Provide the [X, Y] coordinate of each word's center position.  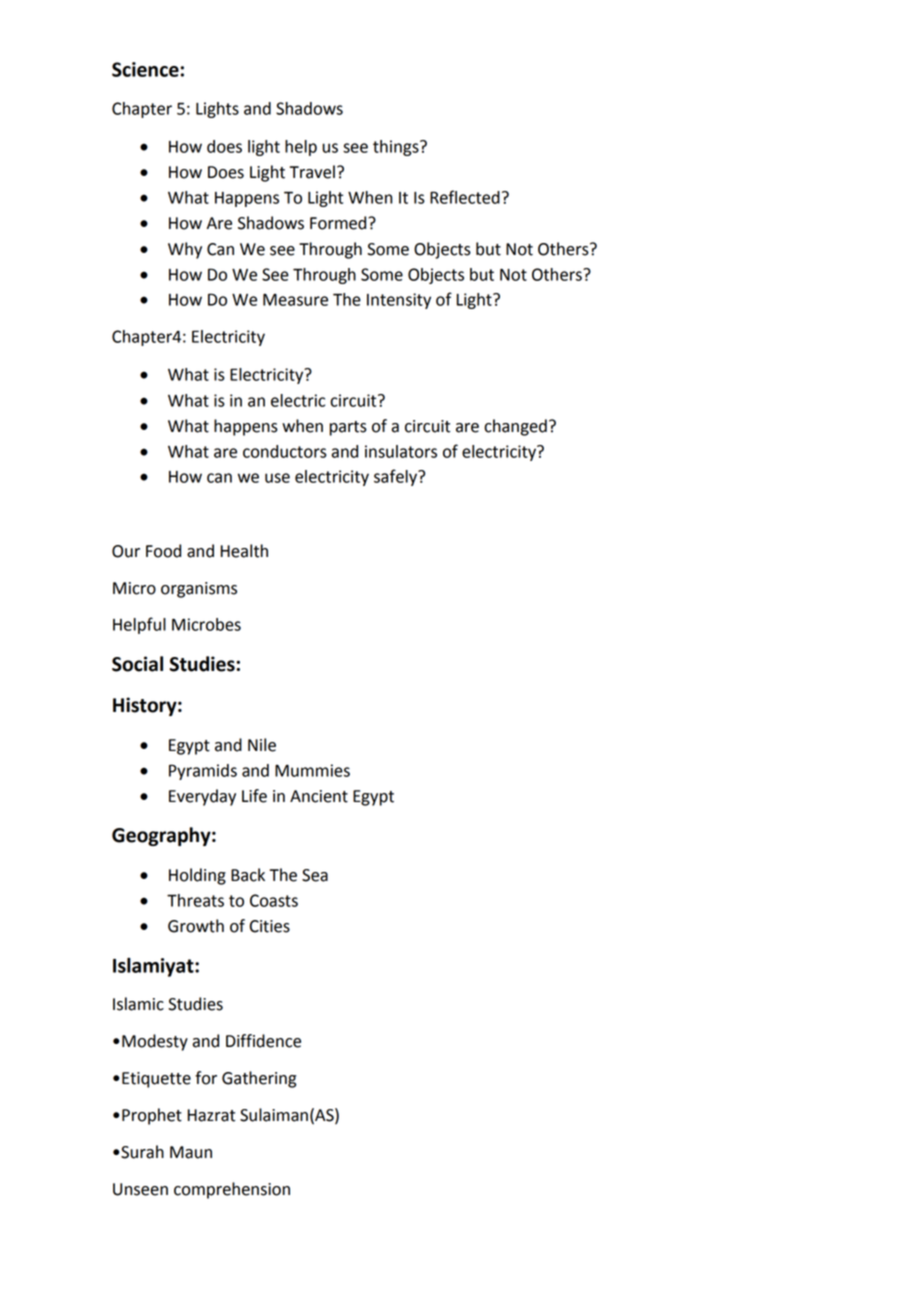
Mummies [312, 770]
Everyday [202, 797]
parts [348, 428]
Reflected [465, 197]
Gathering [259, 1079]
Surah [141, 1152]
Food [163, 551]
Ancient [319, 796]
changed [515, 427]
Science [145, 69]
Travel [312, 172]
